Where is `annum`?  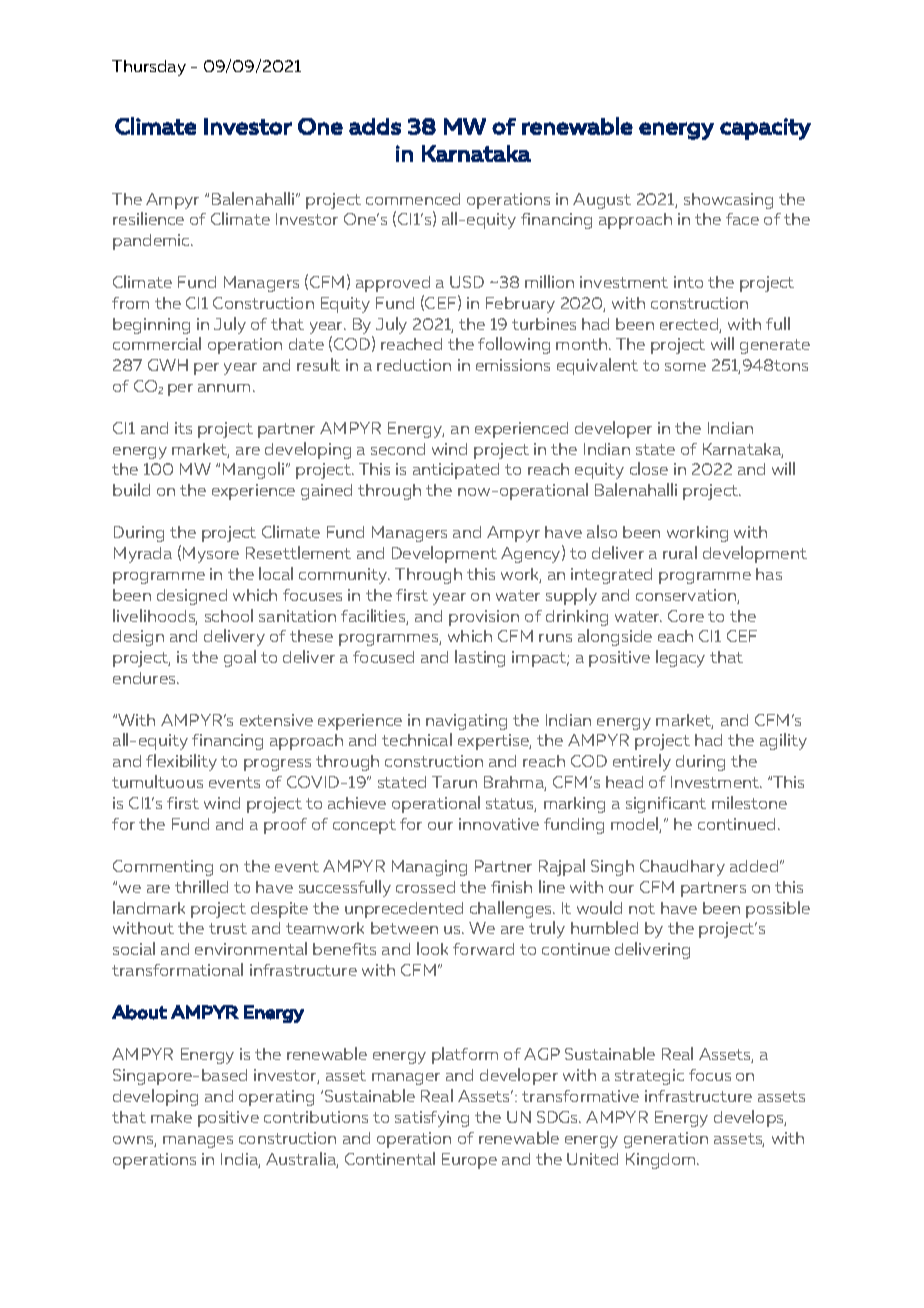
annum is located at coordinates (224, 388).
